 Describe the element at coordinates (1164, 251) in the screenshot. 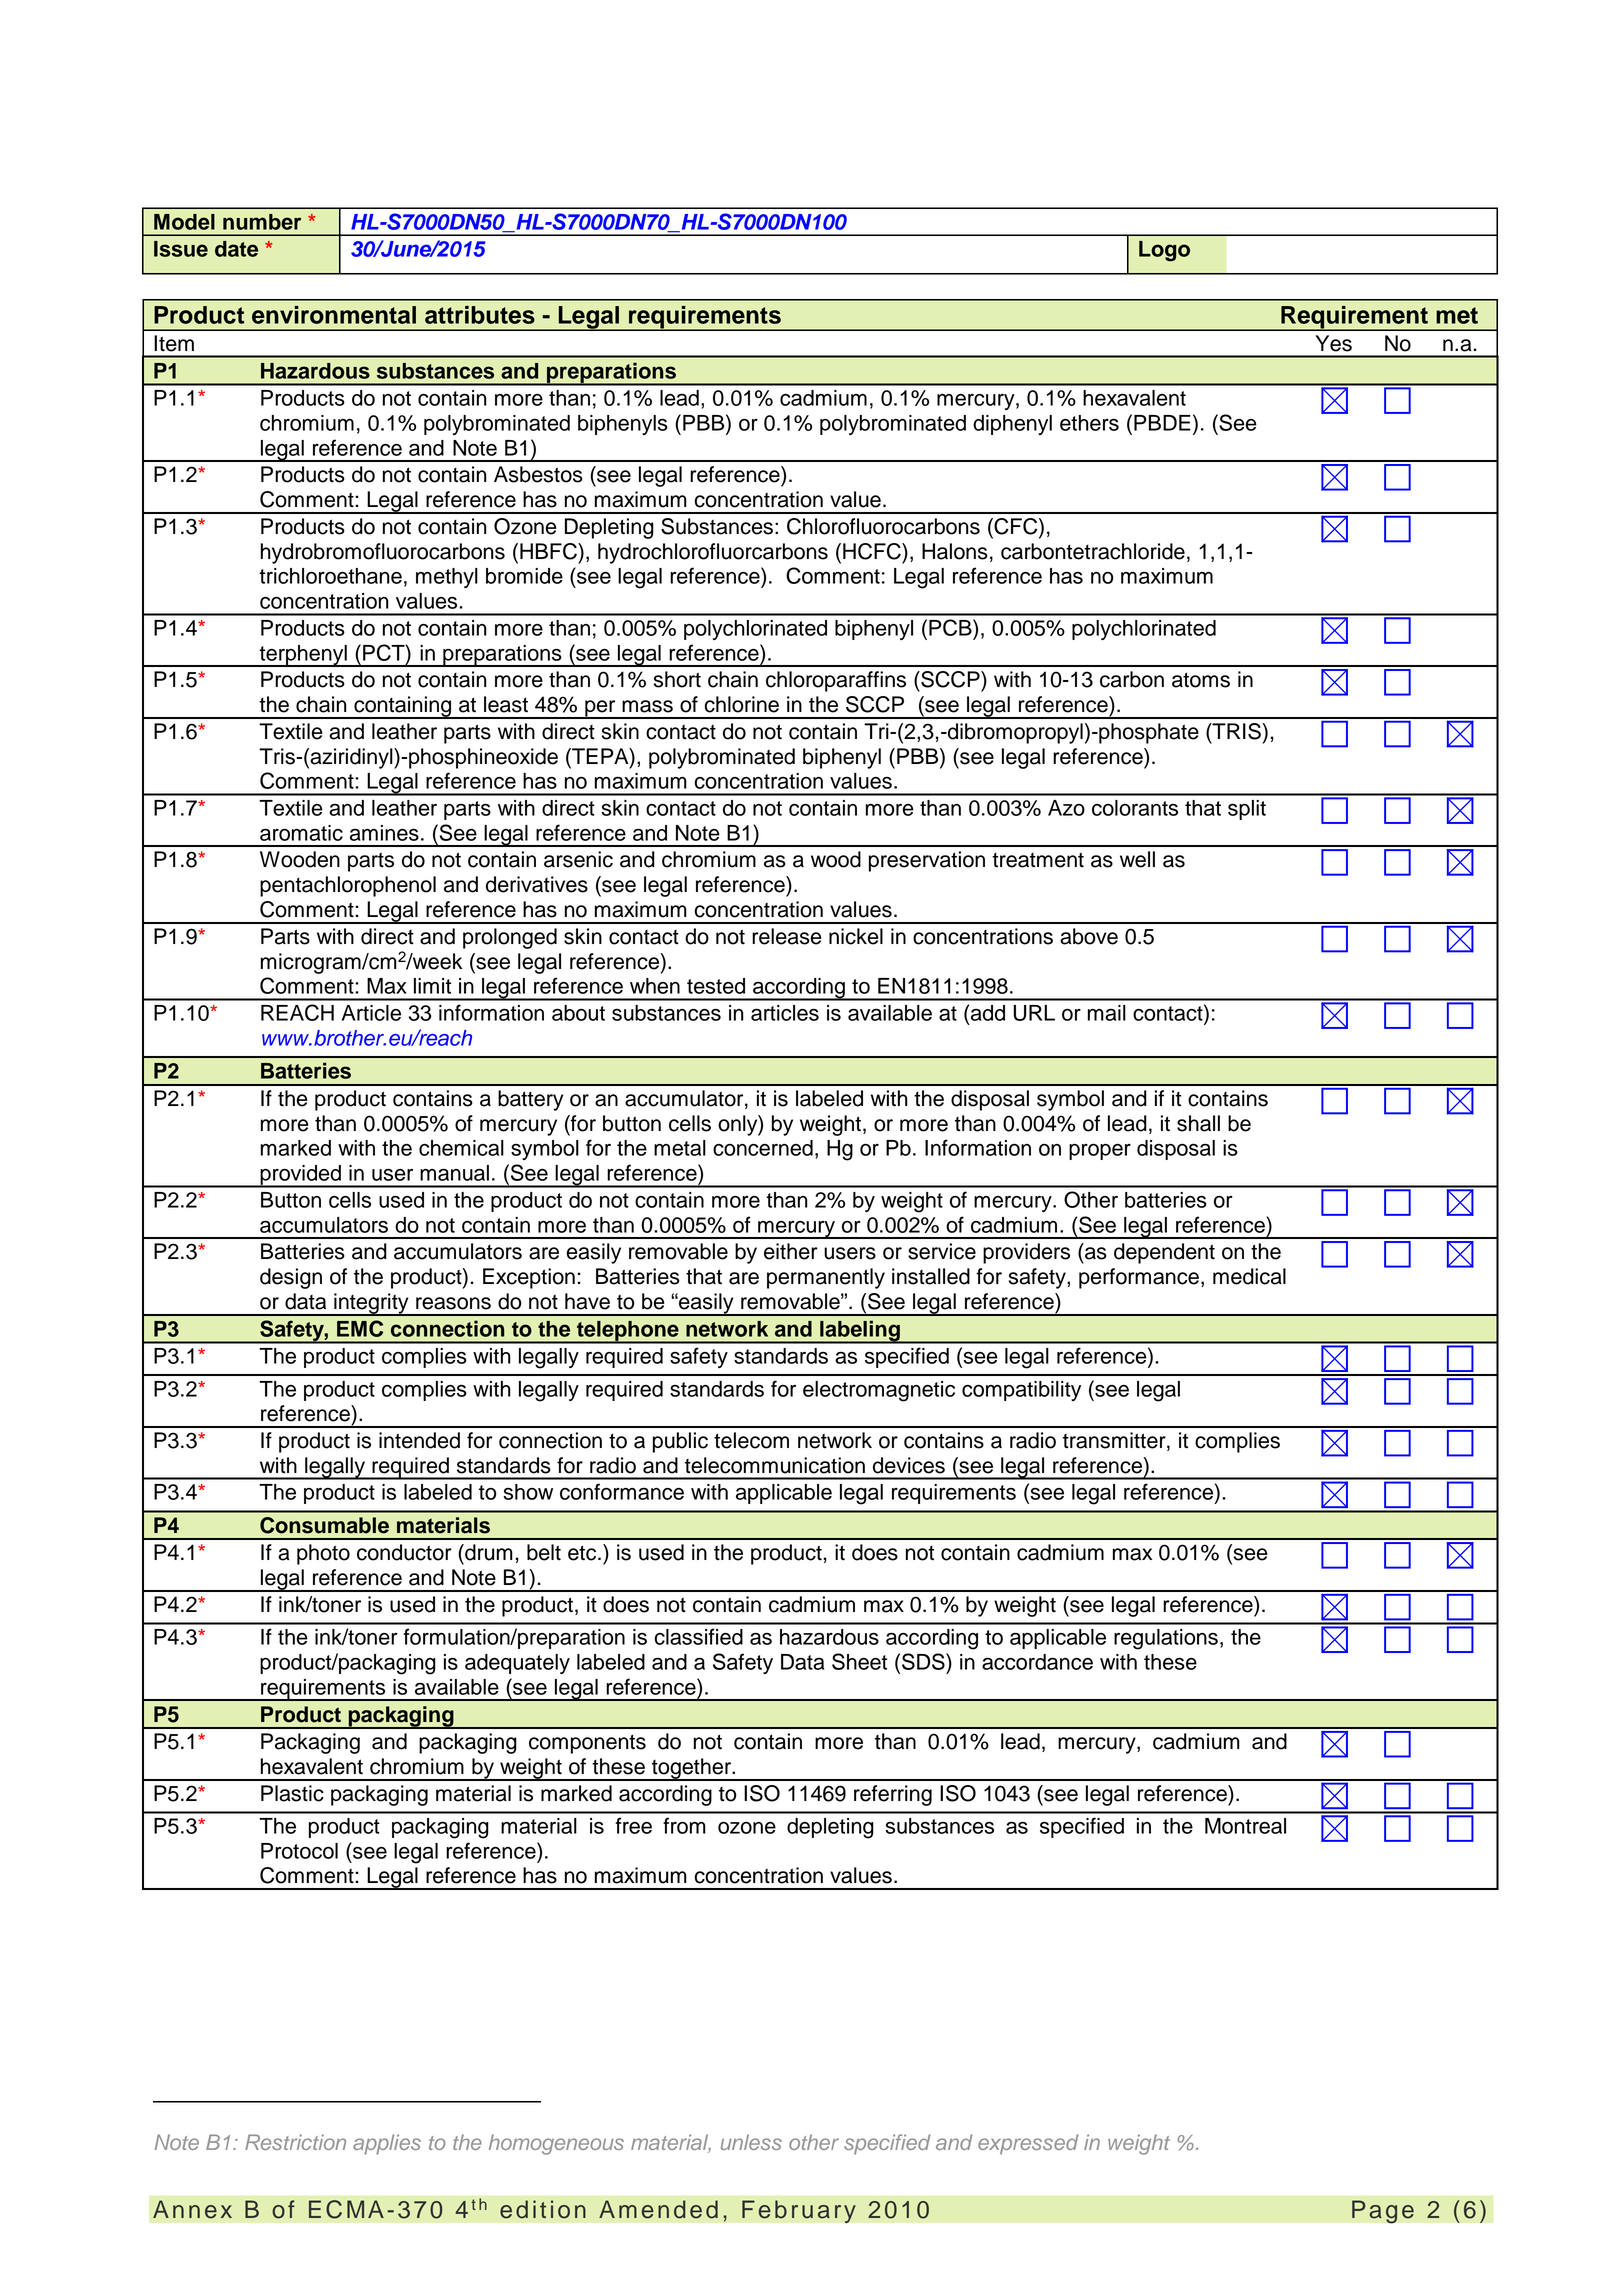

I see `Logo` at that location.
